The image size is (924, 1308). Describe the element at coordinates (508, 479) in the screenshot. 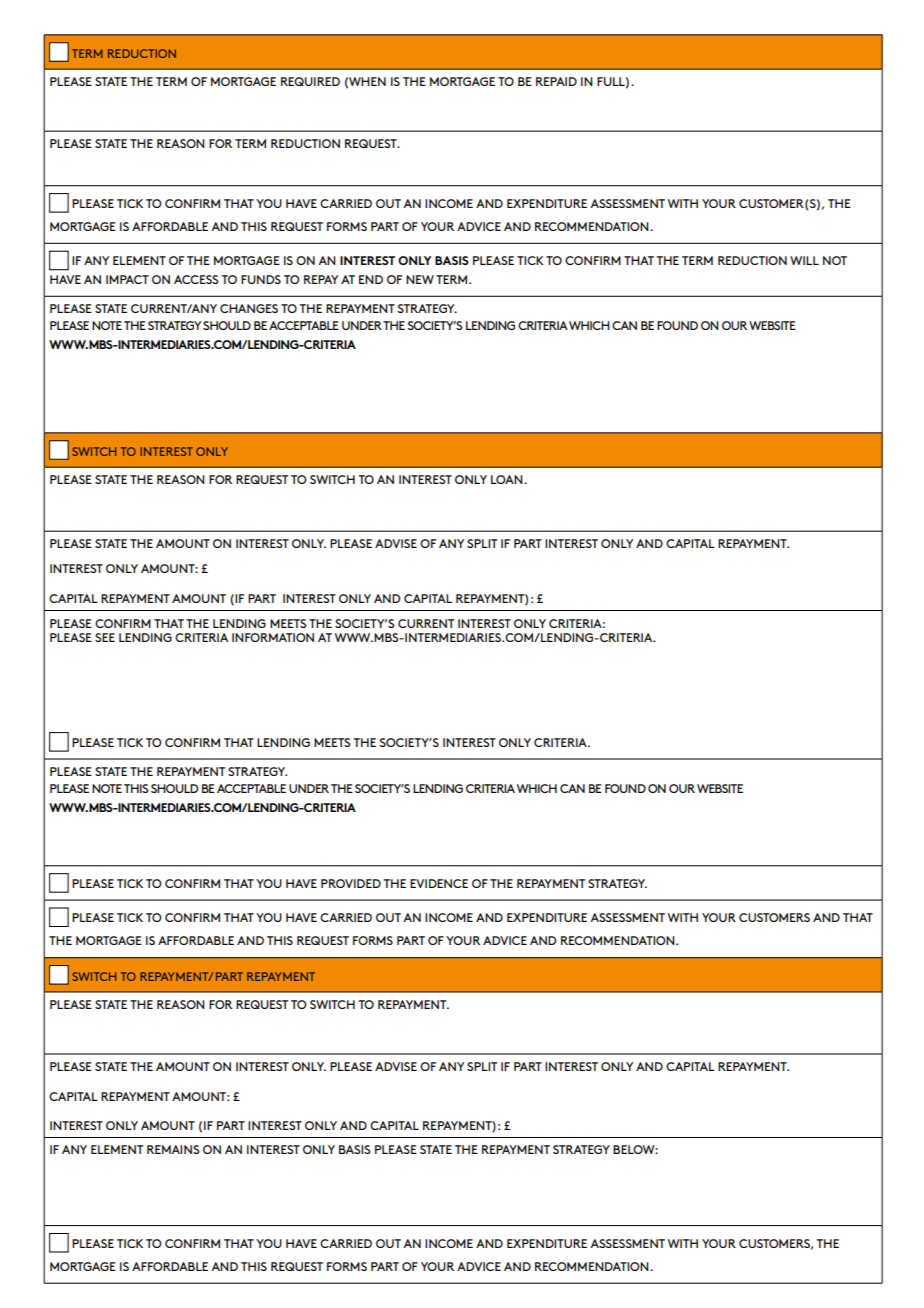

I see `LOAN` at that location.
